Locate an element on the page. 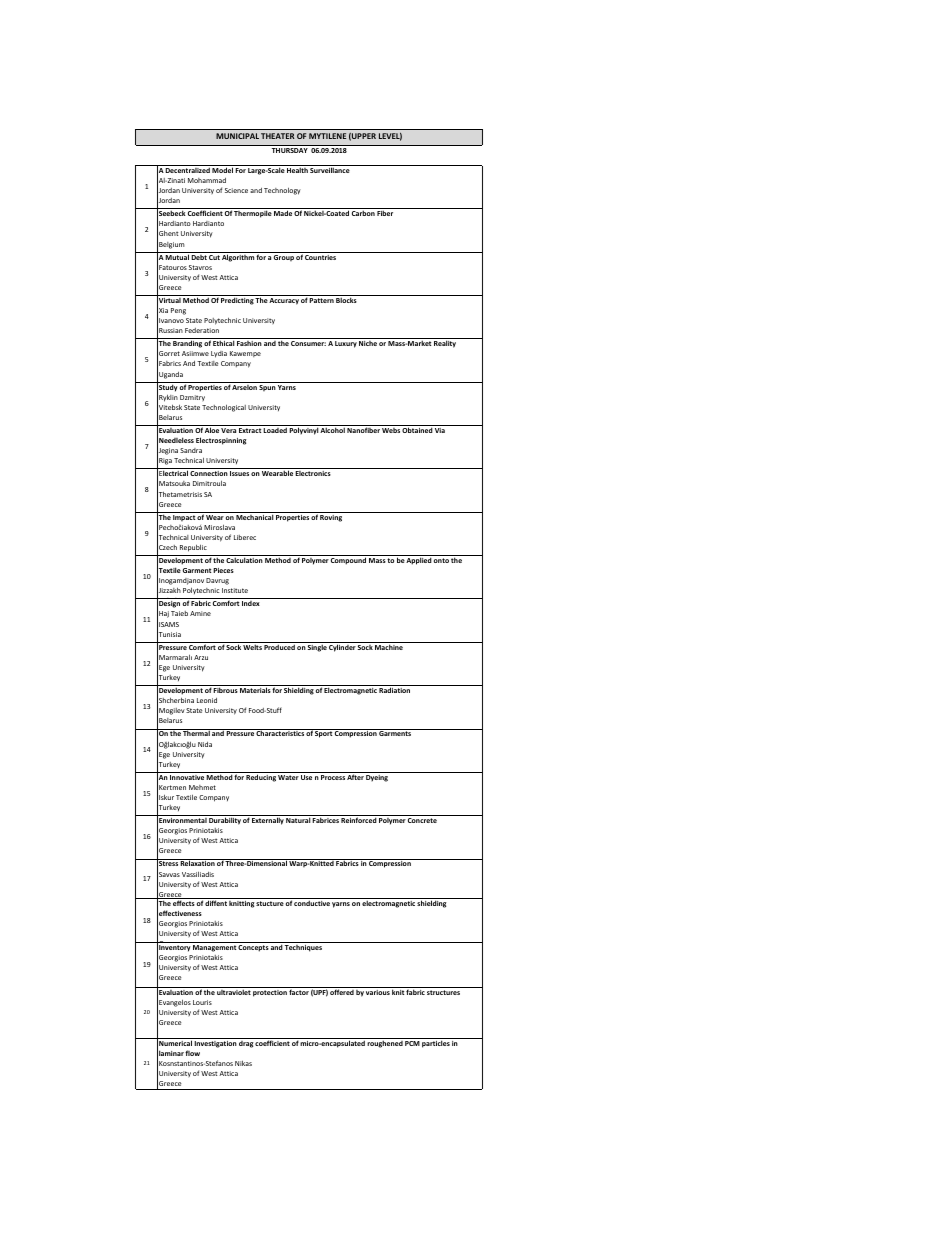  Applied is located at coordinates (419, 561).
